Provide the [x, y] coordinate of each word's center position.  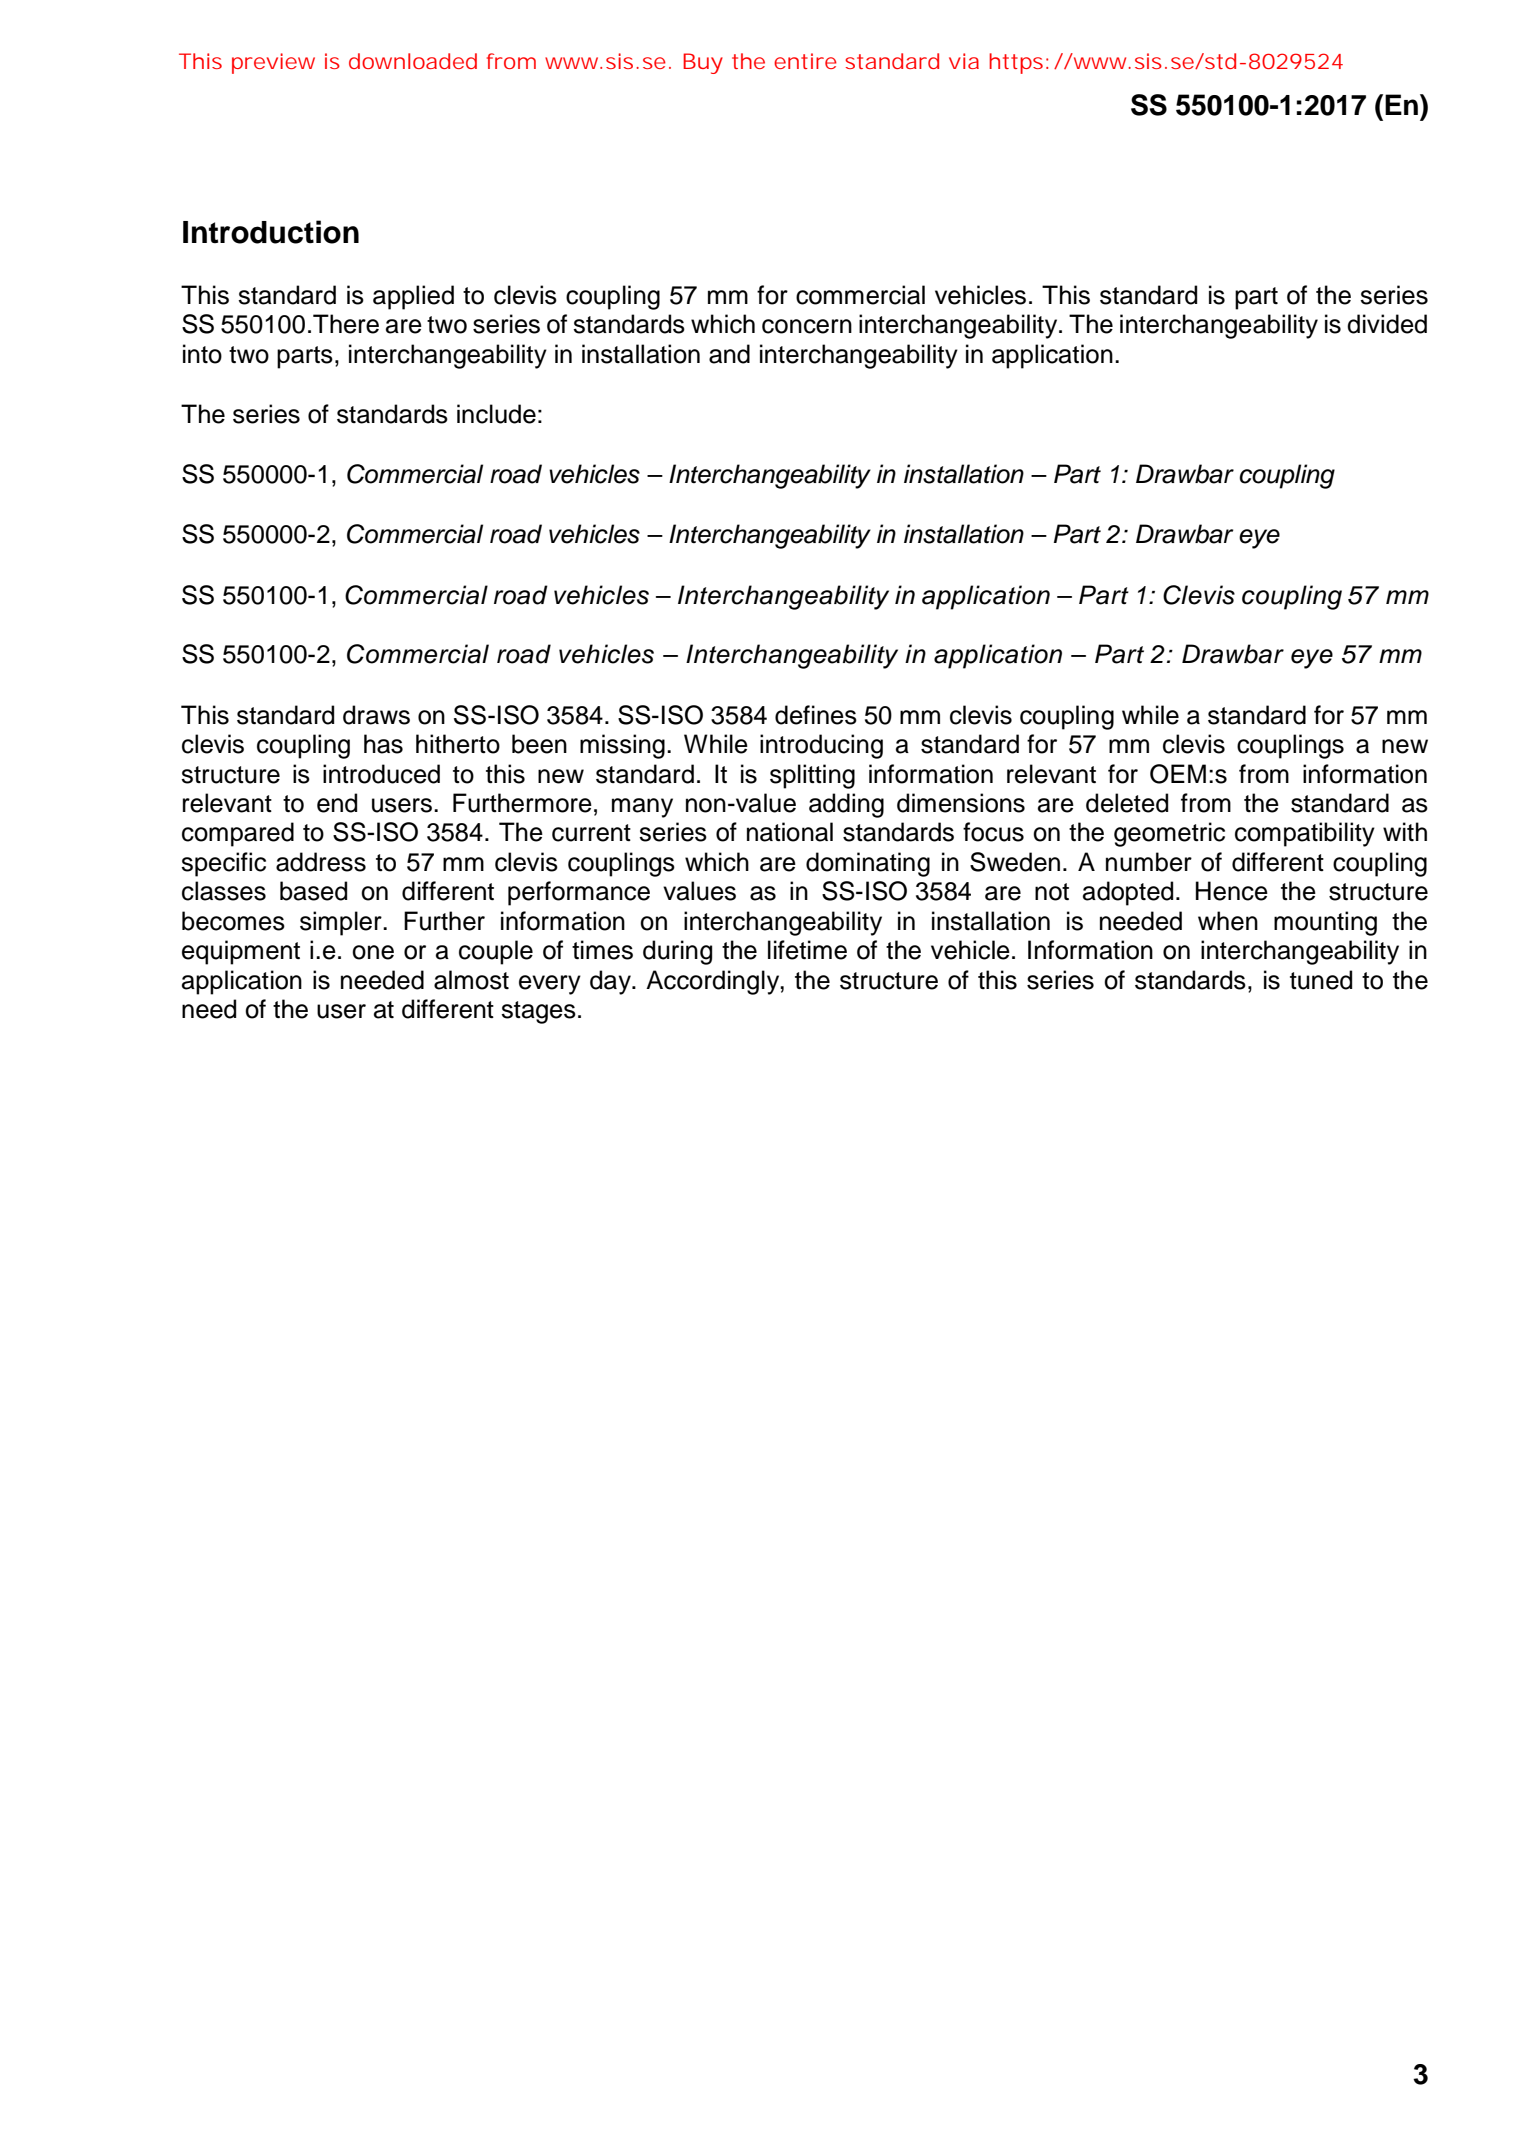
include [496, 414]
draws [376, 715]
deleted [1127, 803]
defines [816, 715]
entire [805, 61]
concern [807, 326]
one [373, 952]
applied [413, 297]
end [337, 803]
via [964, 61]
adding [846, 805]
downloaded [413, 61]
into [202, 354]
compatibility [1305, 834]
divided [1387, 324]
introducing [821, 746]
